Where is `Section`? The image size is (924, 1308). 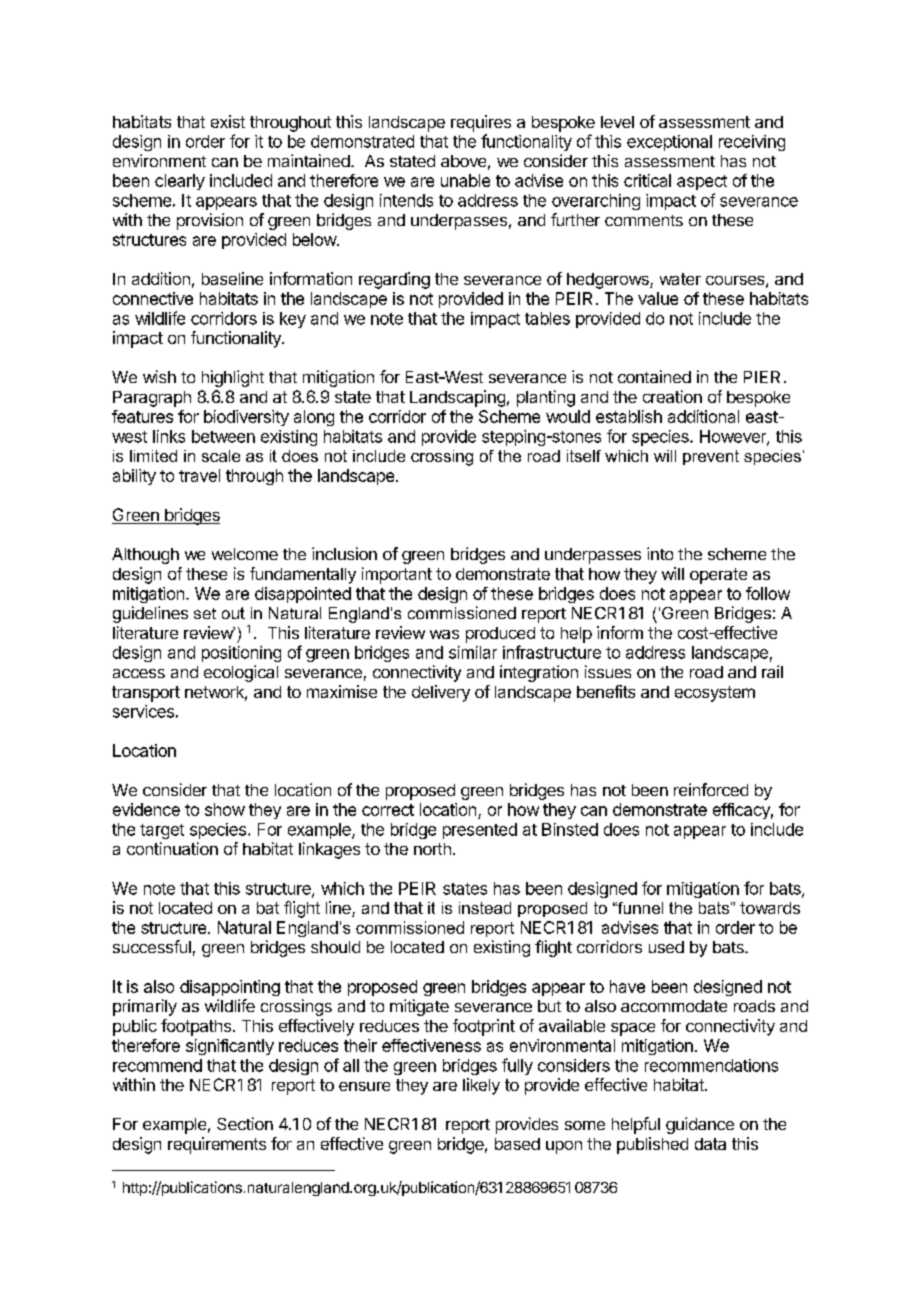
Section is located at coordinates (245, 1123).
